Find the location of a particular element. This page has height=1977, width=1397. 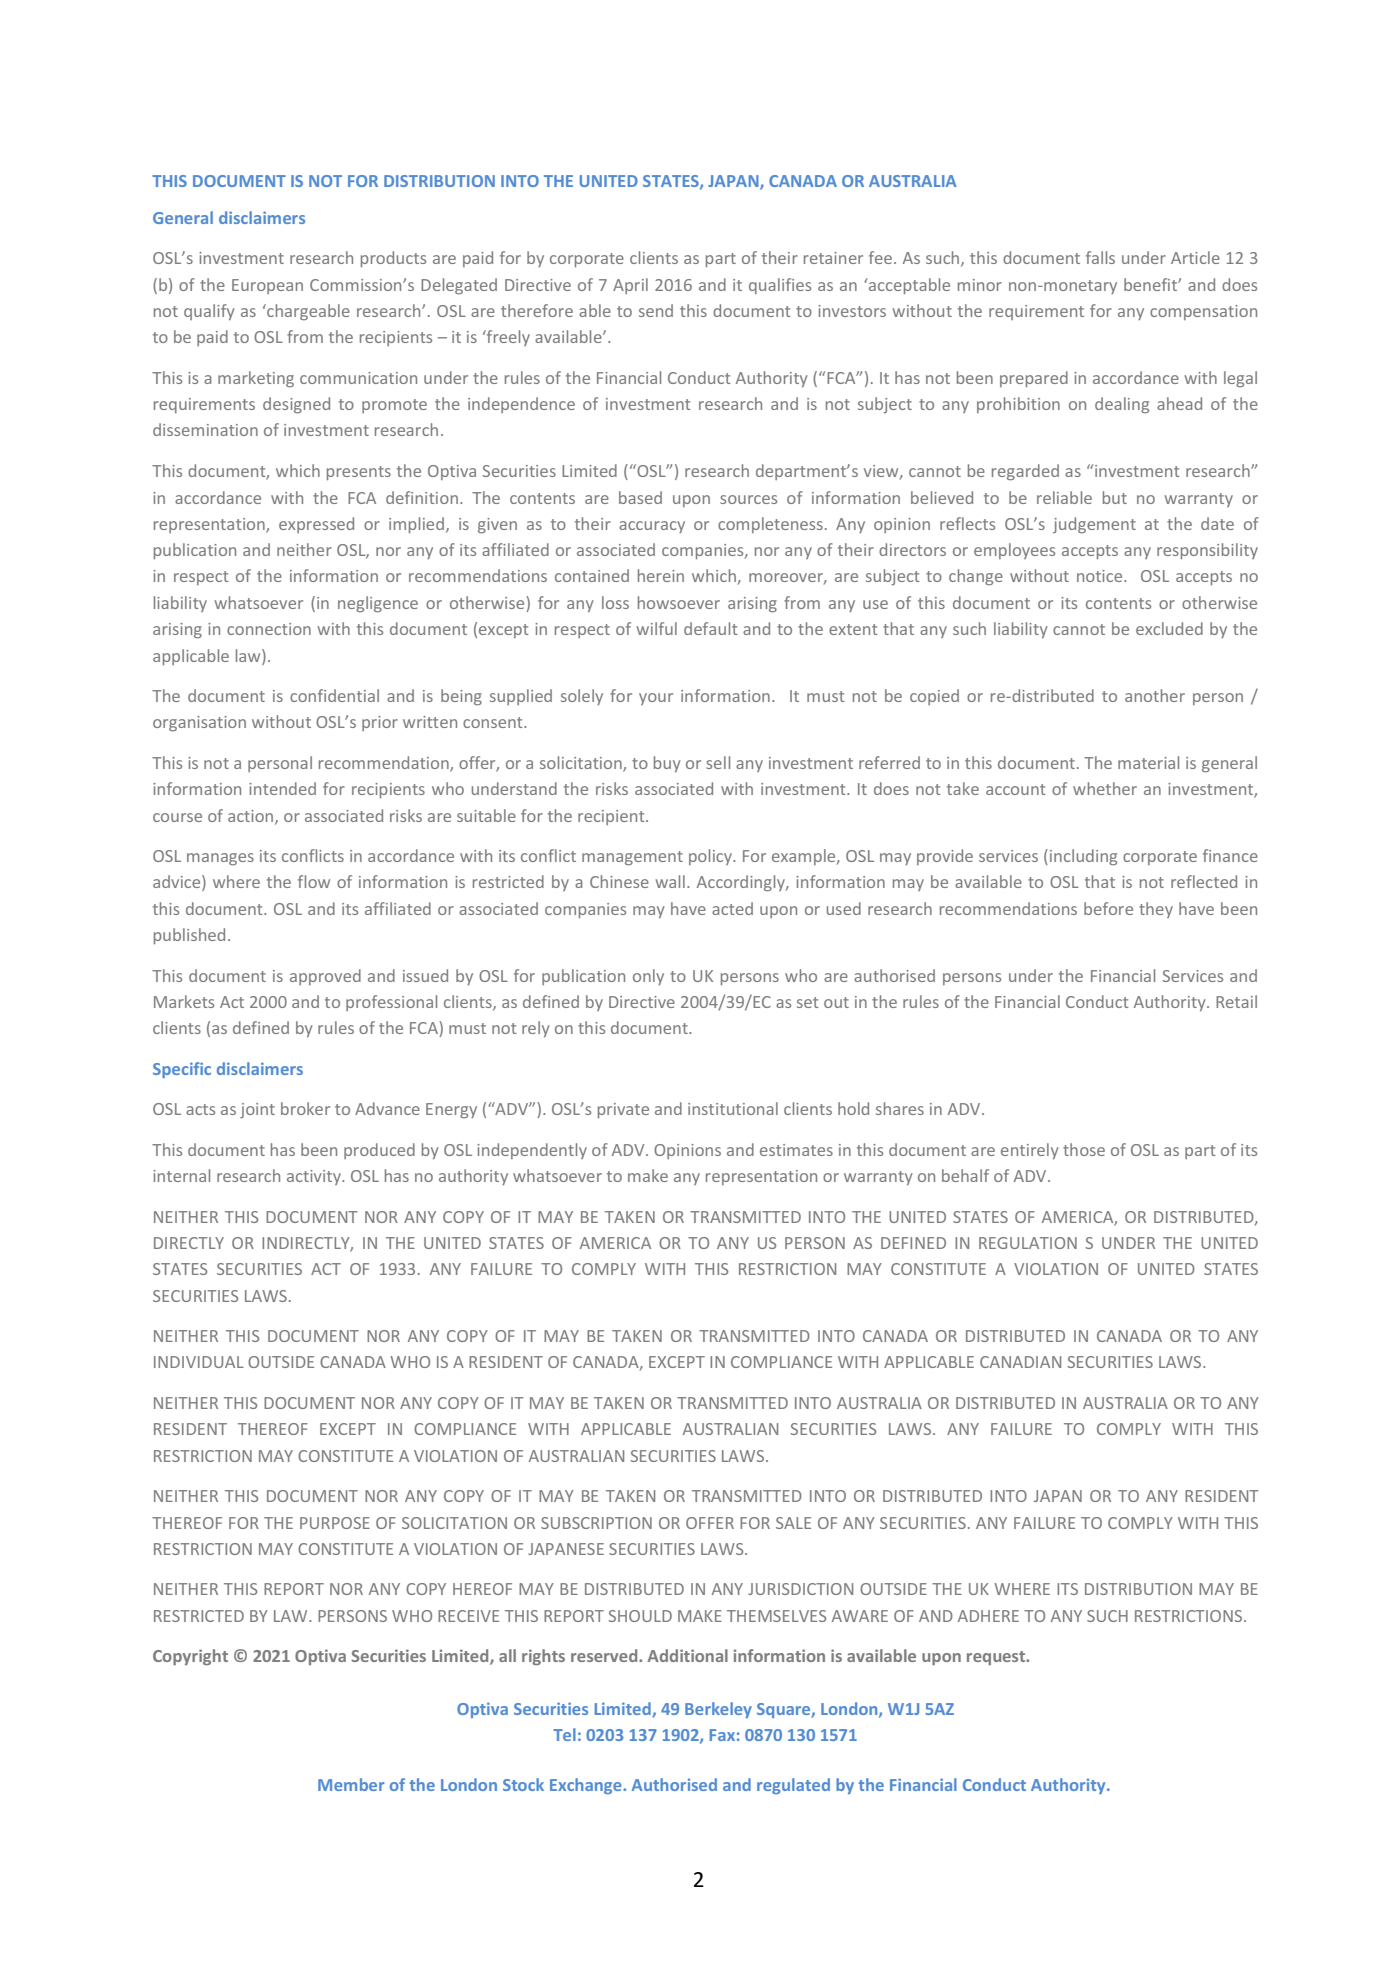

only is located at coordinates (648, 977).
